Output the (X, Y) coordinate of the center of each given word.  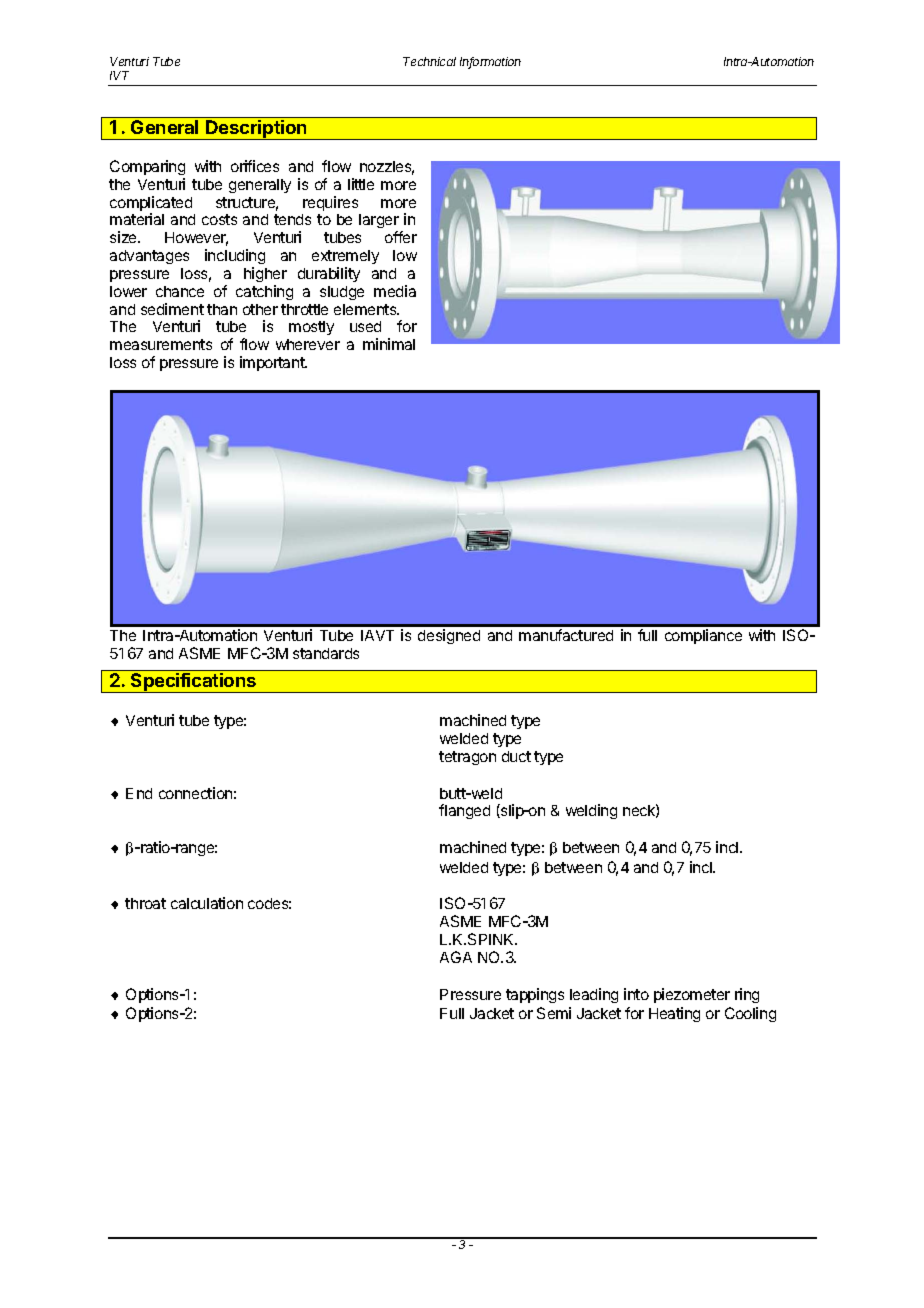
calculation (207, 903)
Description (256, 130)
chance (180, 291)
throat (145, 903)
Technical (429, 61)
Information (490, 63)
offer (401, 237)
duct (516, 756)
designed (449, 636)
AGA (456, 957)
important (273, 363)
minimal (389, 344)
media (395, 291)
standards (326, 653)
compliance (703, 636)
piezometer (692, 995)
